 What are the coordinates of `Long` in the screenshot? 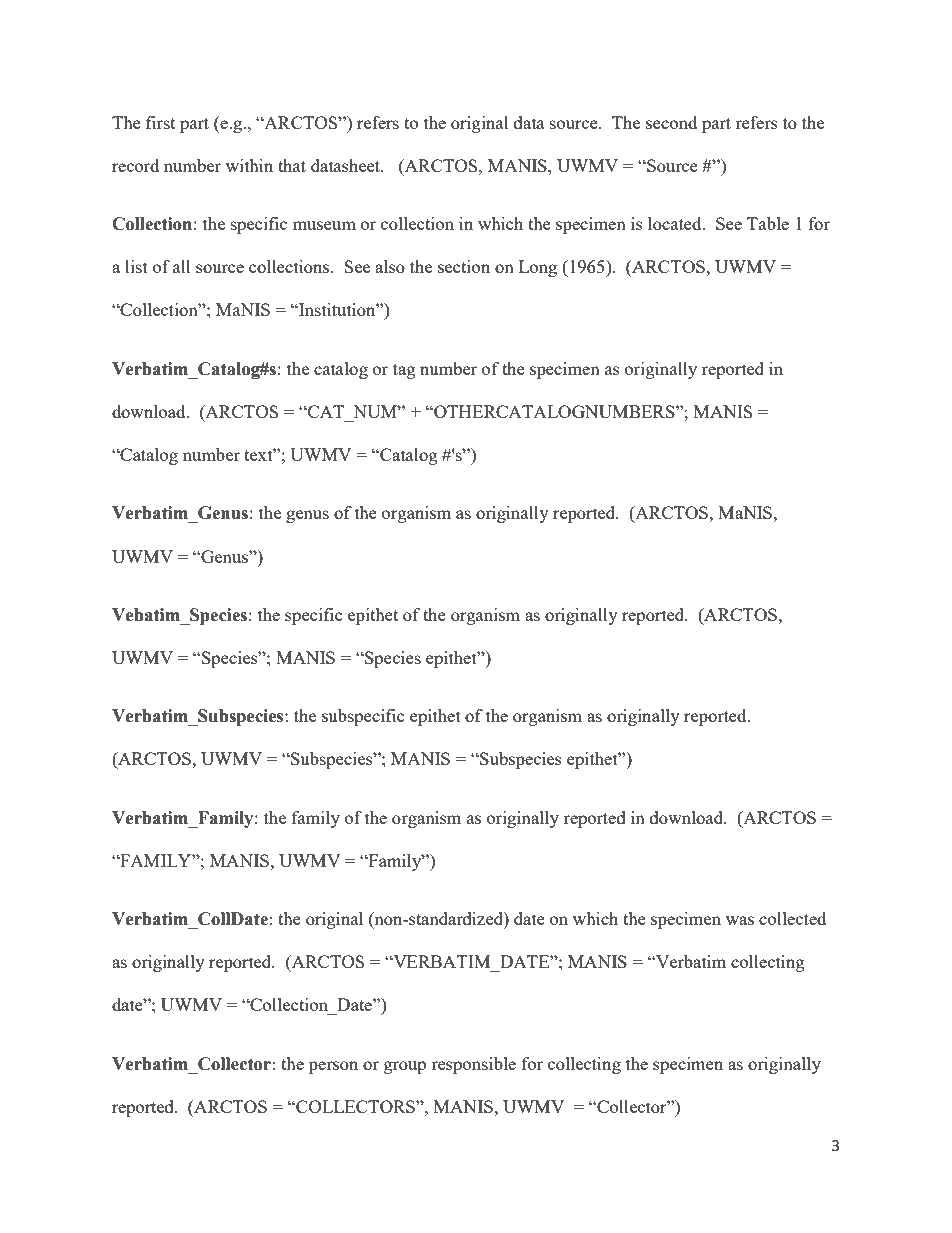 It's located at (538, 268).
